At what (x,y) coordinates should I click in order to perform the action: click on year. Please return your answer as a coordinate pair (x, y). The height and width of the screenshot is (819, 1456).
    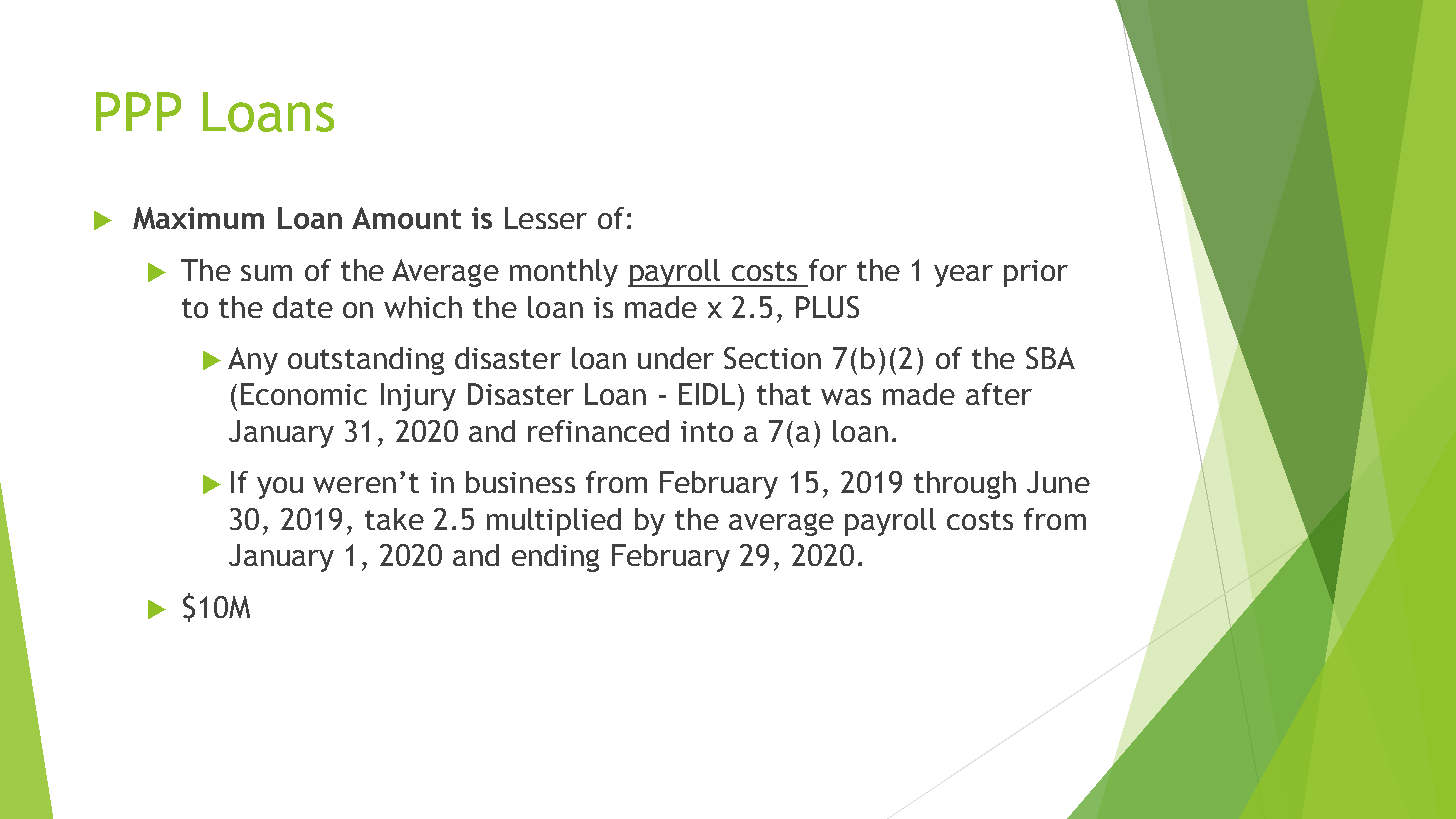
    Looking at the image, I should click on (963, 276).
